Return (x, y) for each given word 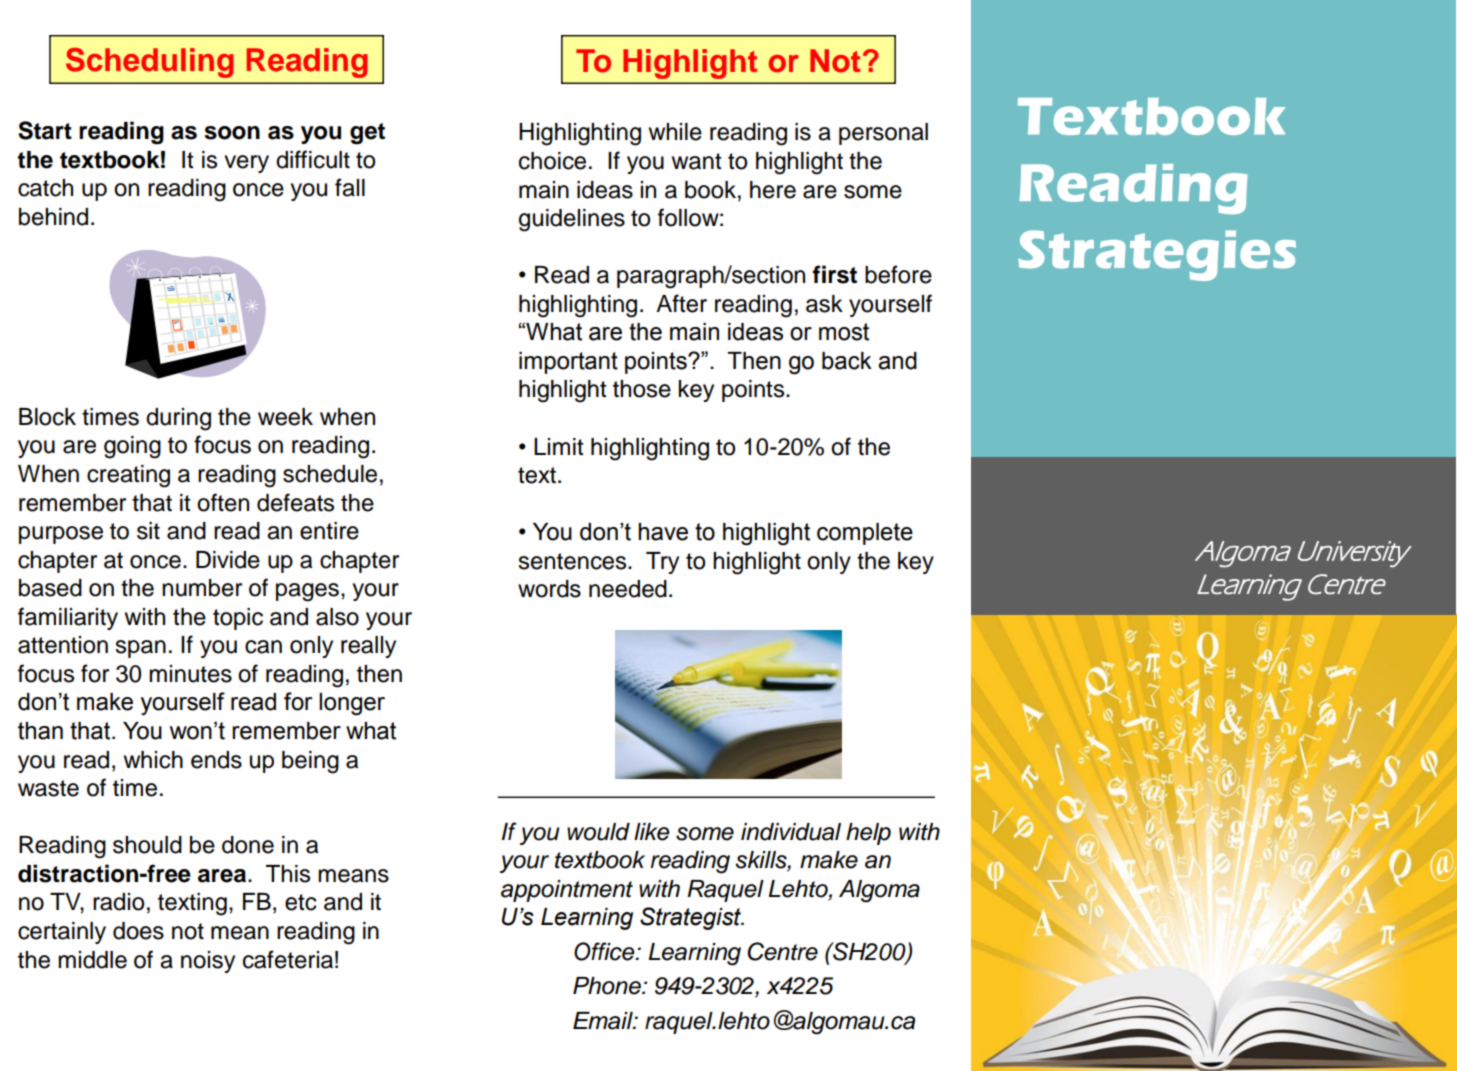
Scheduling (150, 63)
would (598, 832)
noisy (208, 962)
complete (865, 534)
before (898, 274)
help (868, 834)
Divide (228, 560)
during (178, 419)
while (675, 132)
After (681, 303)
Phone (608, 986)
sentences (573, 561)
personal (883, 134)
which (153, 760)
